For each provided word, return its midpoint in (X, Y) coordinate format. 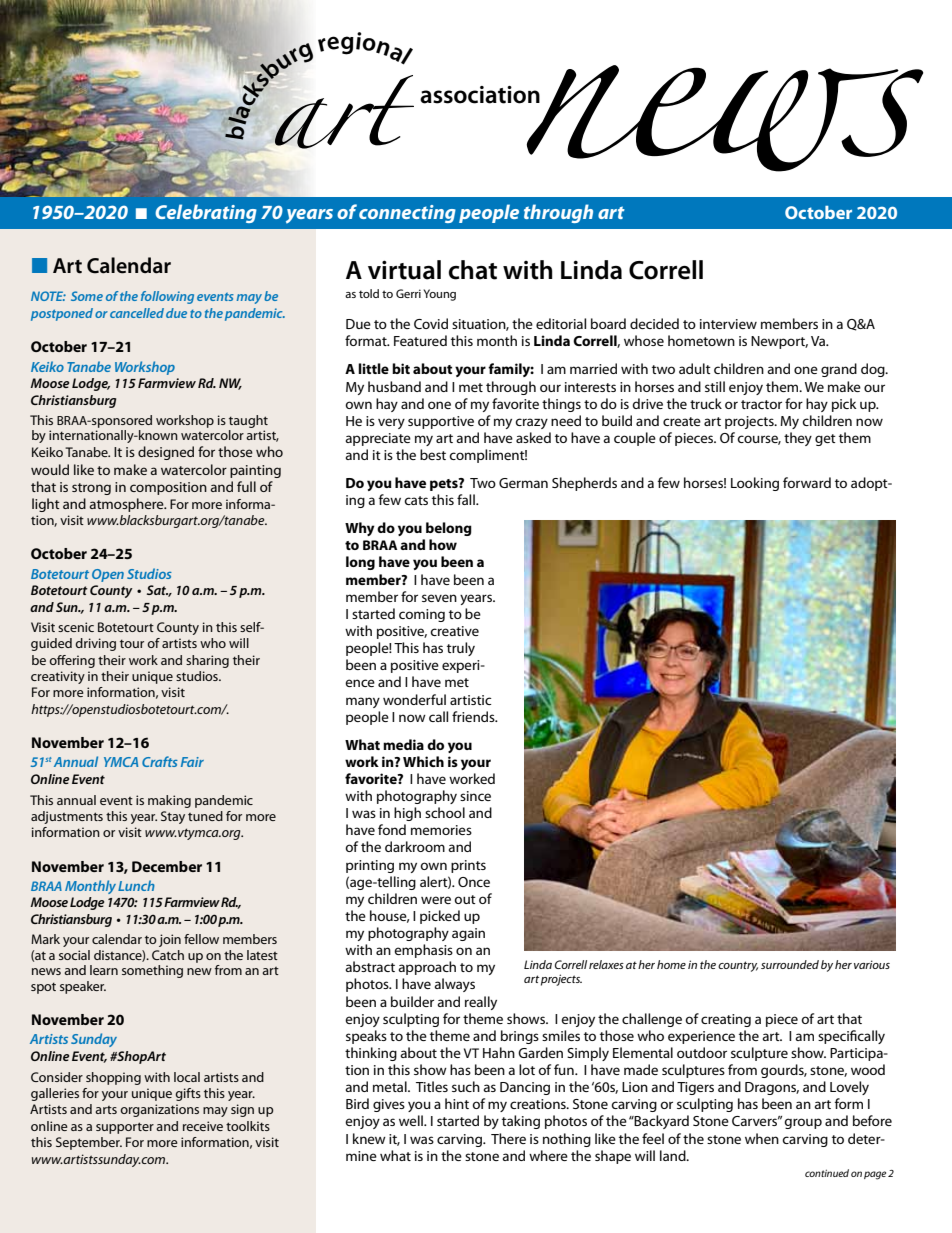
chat (473, 270)
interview (728, 324)
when (762, 1138)
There (508, 1138)
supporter (125, 1128)
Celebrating (206, 213)
